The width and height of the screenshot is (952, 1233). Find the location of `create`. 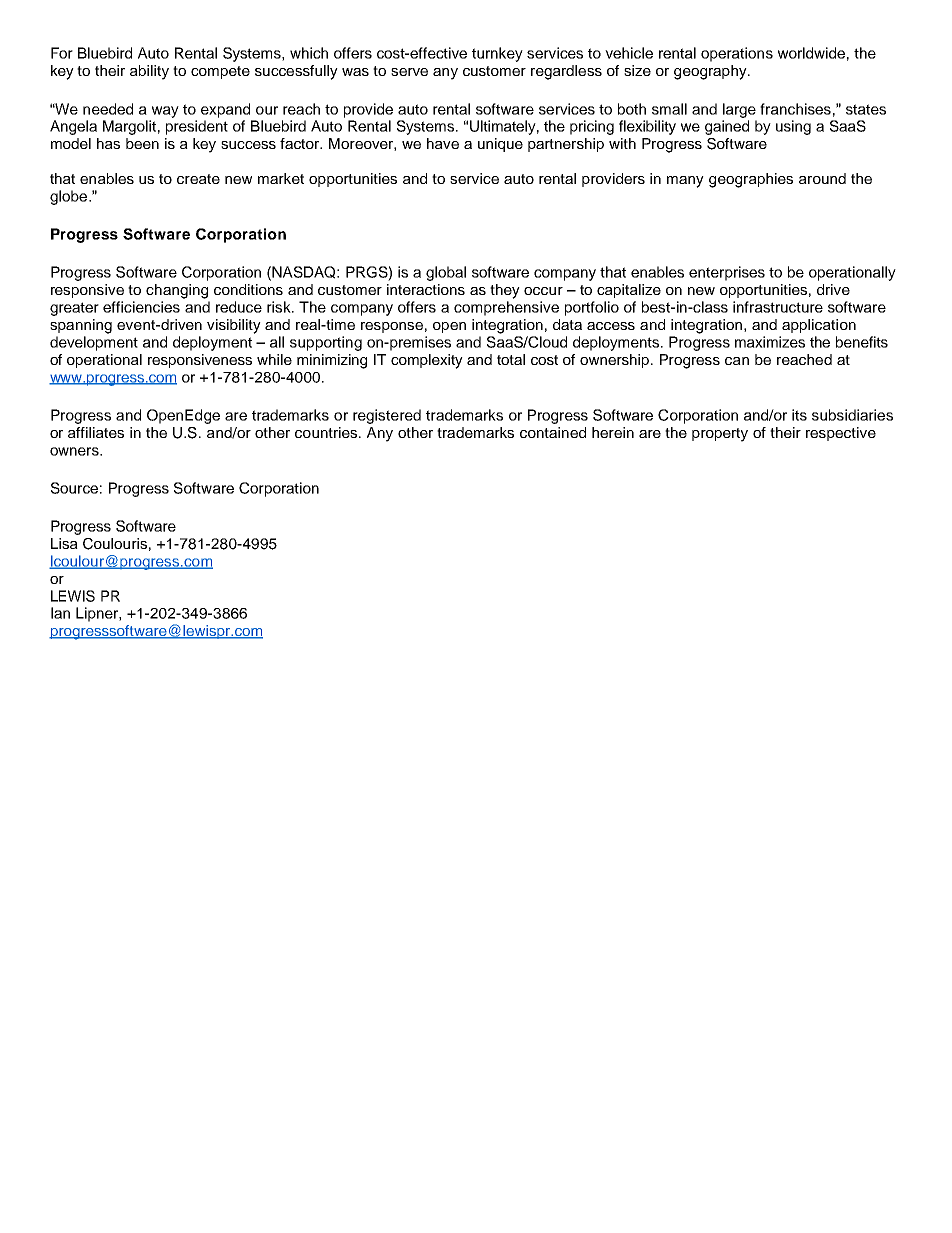

create is located at coordinates (198, 179).
